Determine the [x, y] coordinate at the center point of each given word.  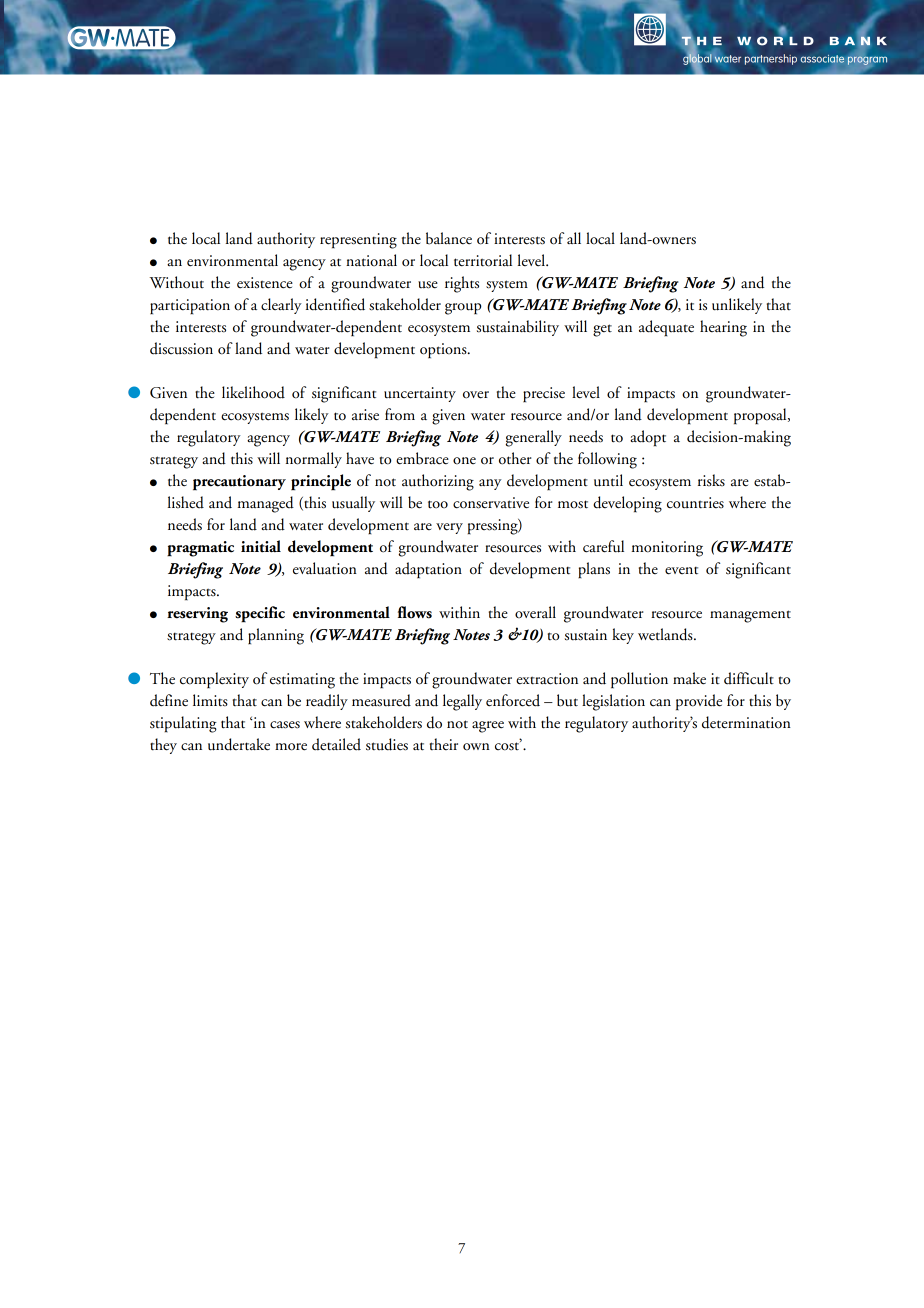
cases [285, 725]
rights [462, 284]
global [697, 59]
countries [695, 503]
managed [266, 504]
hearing [723, 328]
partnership [771, 59]
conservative [491, 503]
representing [358, 241]
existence [265, 283]
